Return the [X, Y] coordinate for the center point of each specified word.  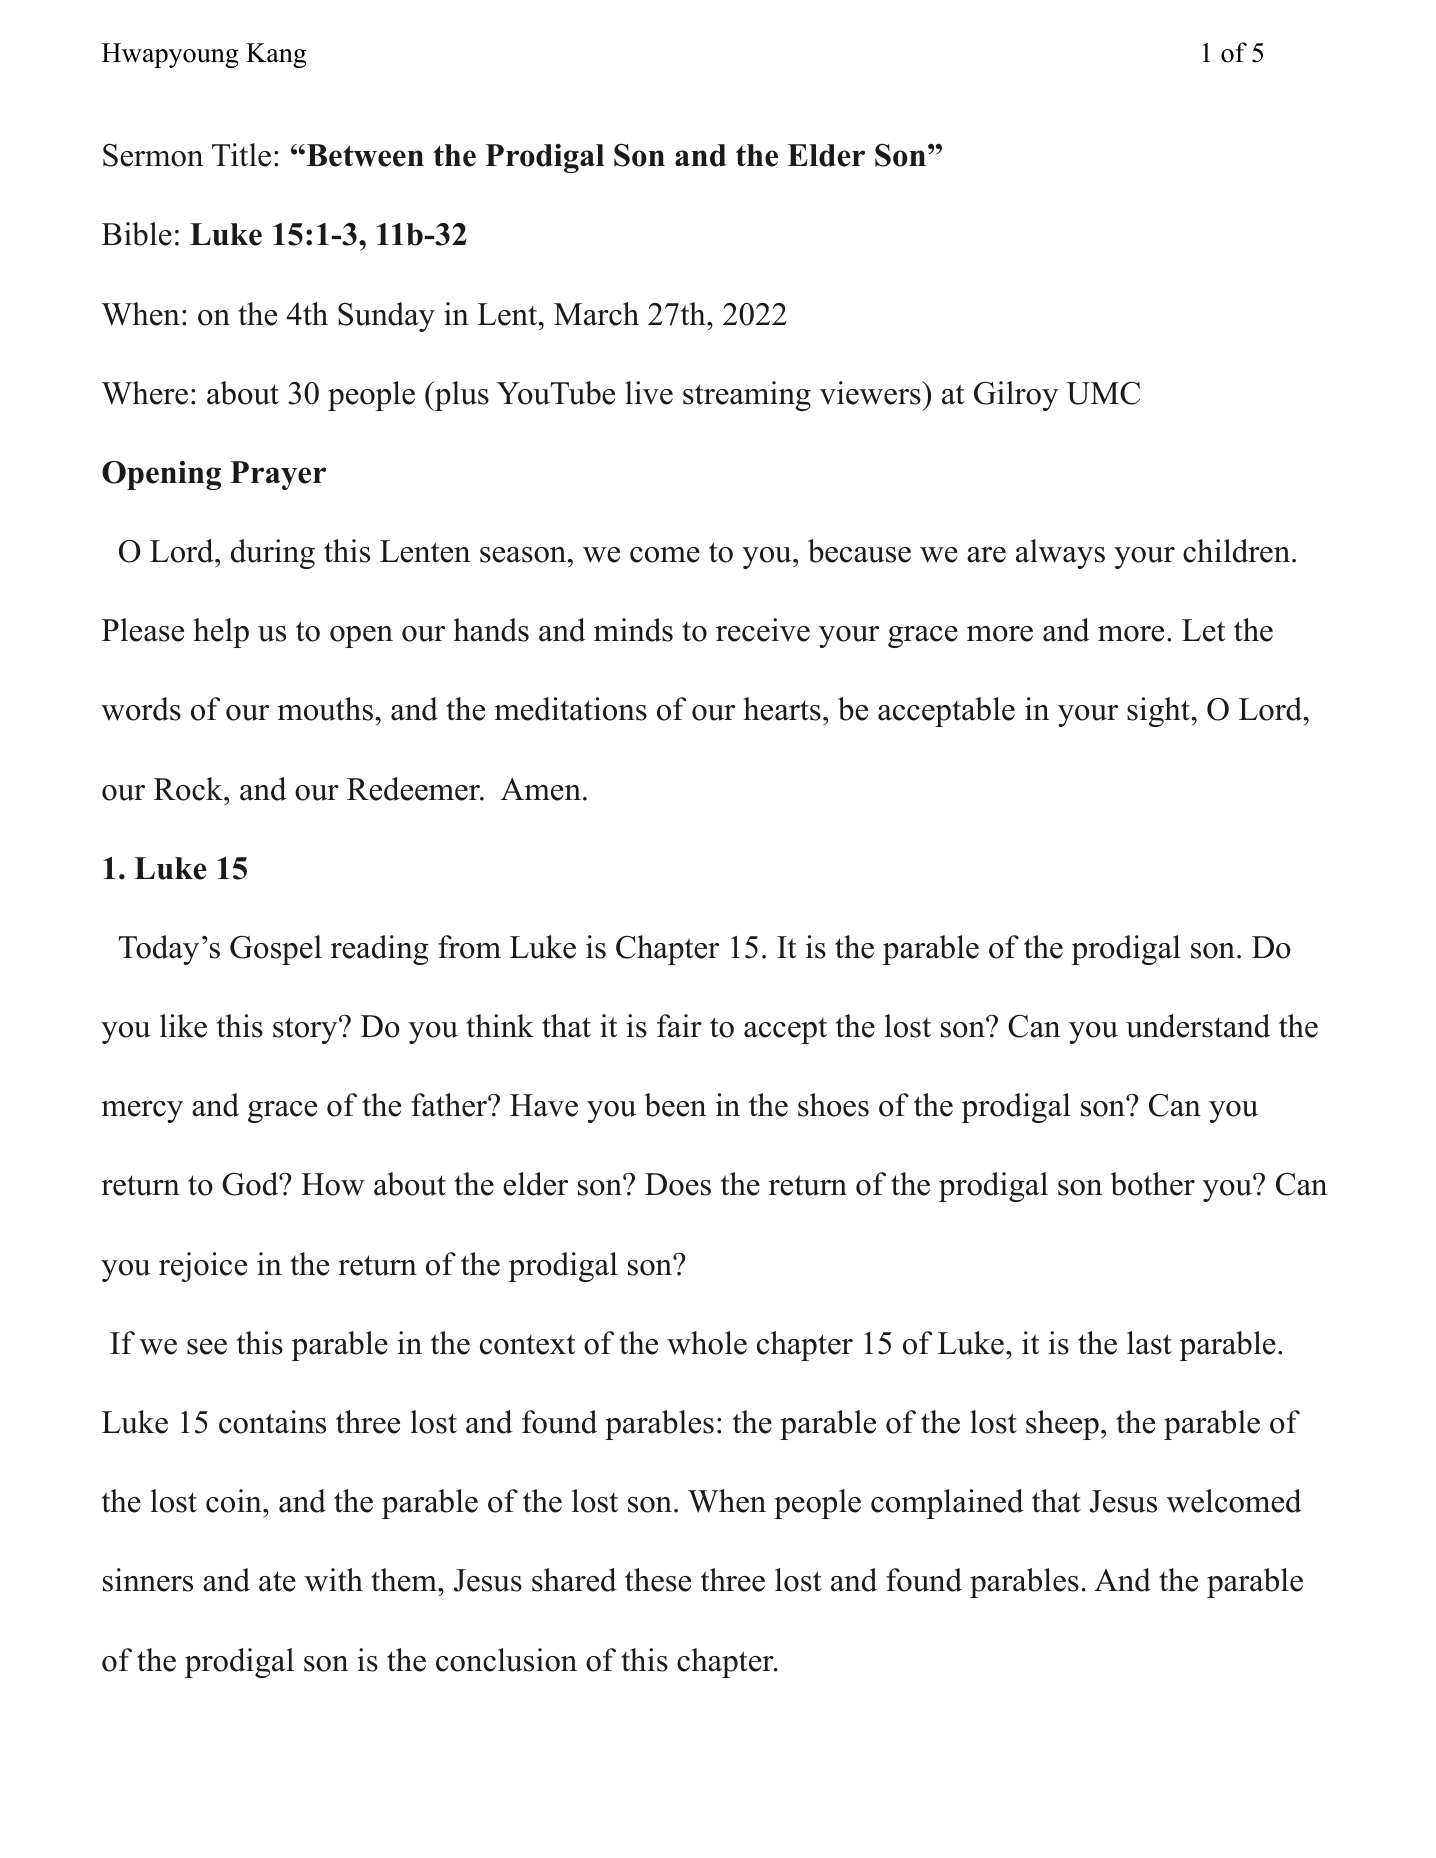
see [207, 1347]
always [1060, 554]
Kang [276, 55]
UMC [1103, 393]
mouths [325, 709]
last [1149, 1343]
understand [1198, 1026]
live [649, 393]
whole [707, 1343]
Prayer [278, 475]
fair [679, 1026]
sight [1160, 712]
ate [277, 1581]
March [596, 314]
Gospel [276, 950]
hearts [782, 709]
